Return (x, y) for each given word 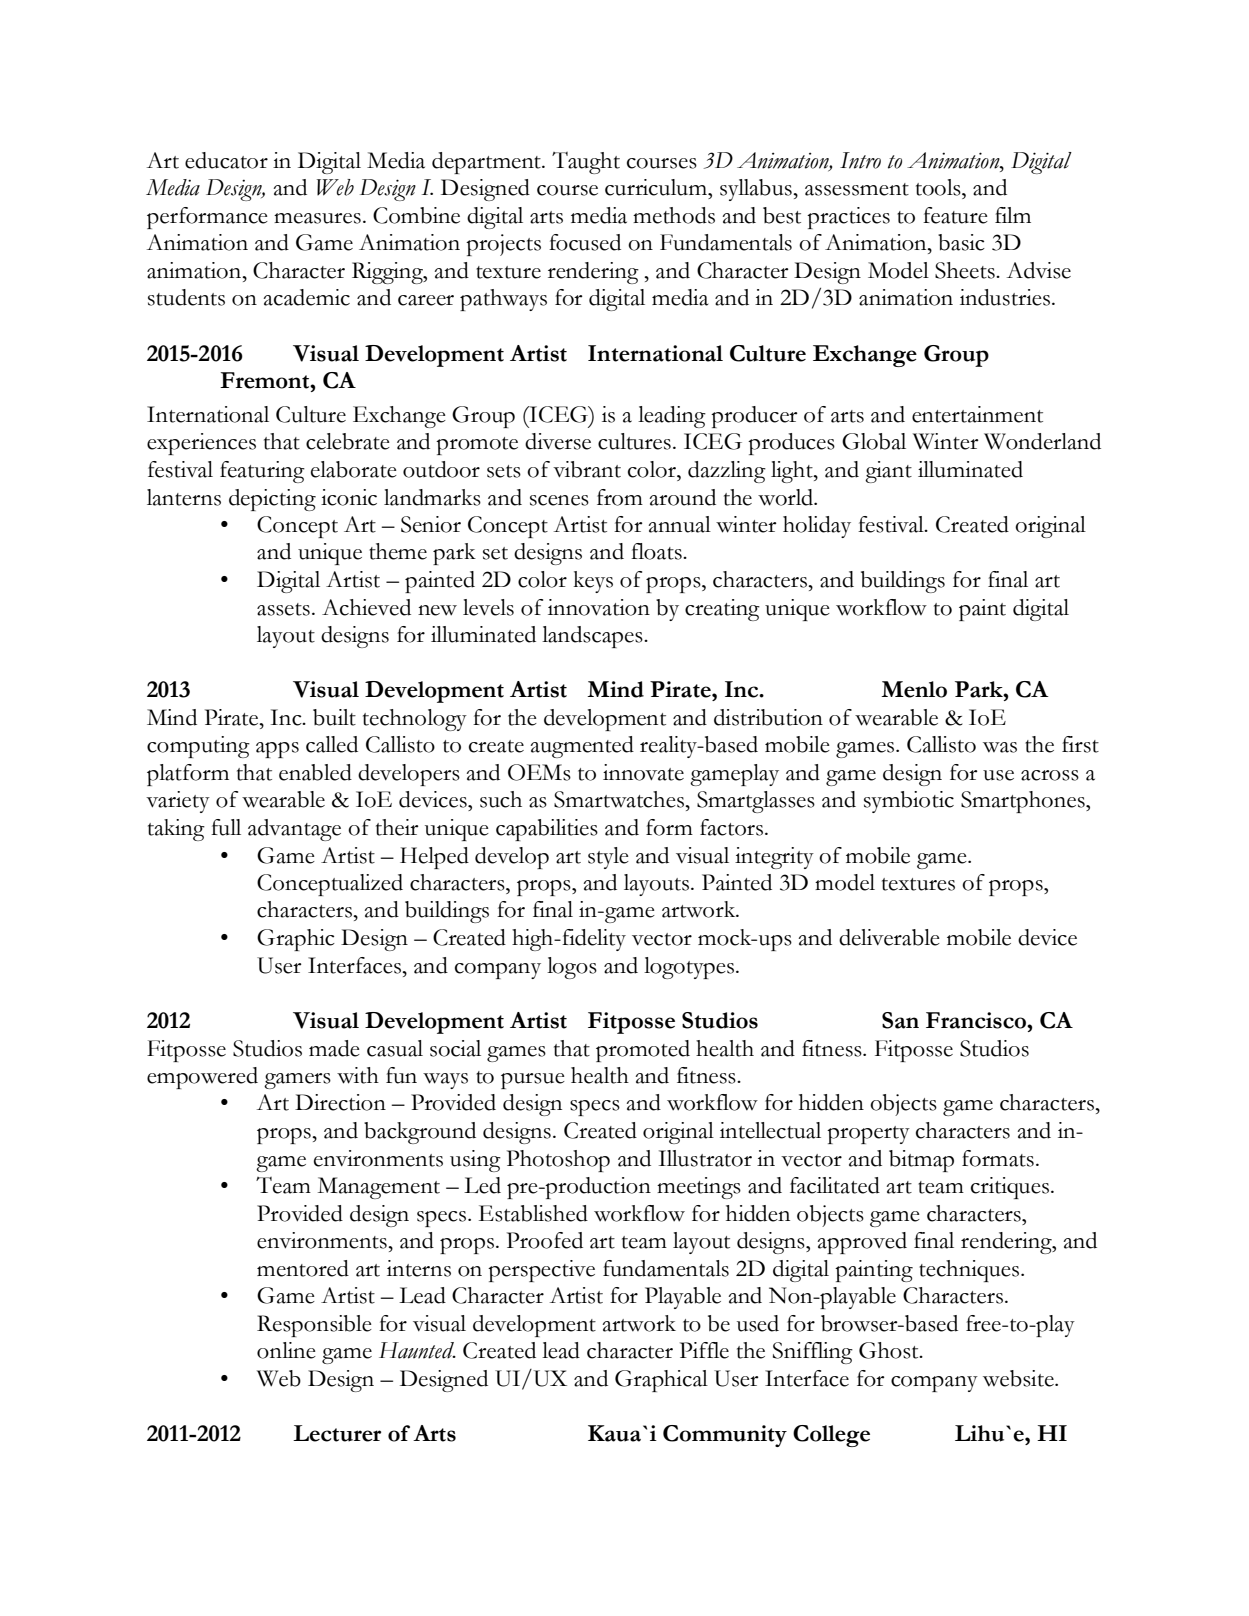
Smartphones (1024, 802)
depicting (272, 500)
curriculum (657, 187)
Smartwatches (620, 799)
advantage (294, 830)
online (286, 1350)
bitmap (921, 1161)
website (1019, 1378)
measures (317, 218)
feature (955, 215)
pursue (533, 1081)
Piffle (704, 1350)
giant (888, 472)
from (620, 497)
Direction (340, 1102)
